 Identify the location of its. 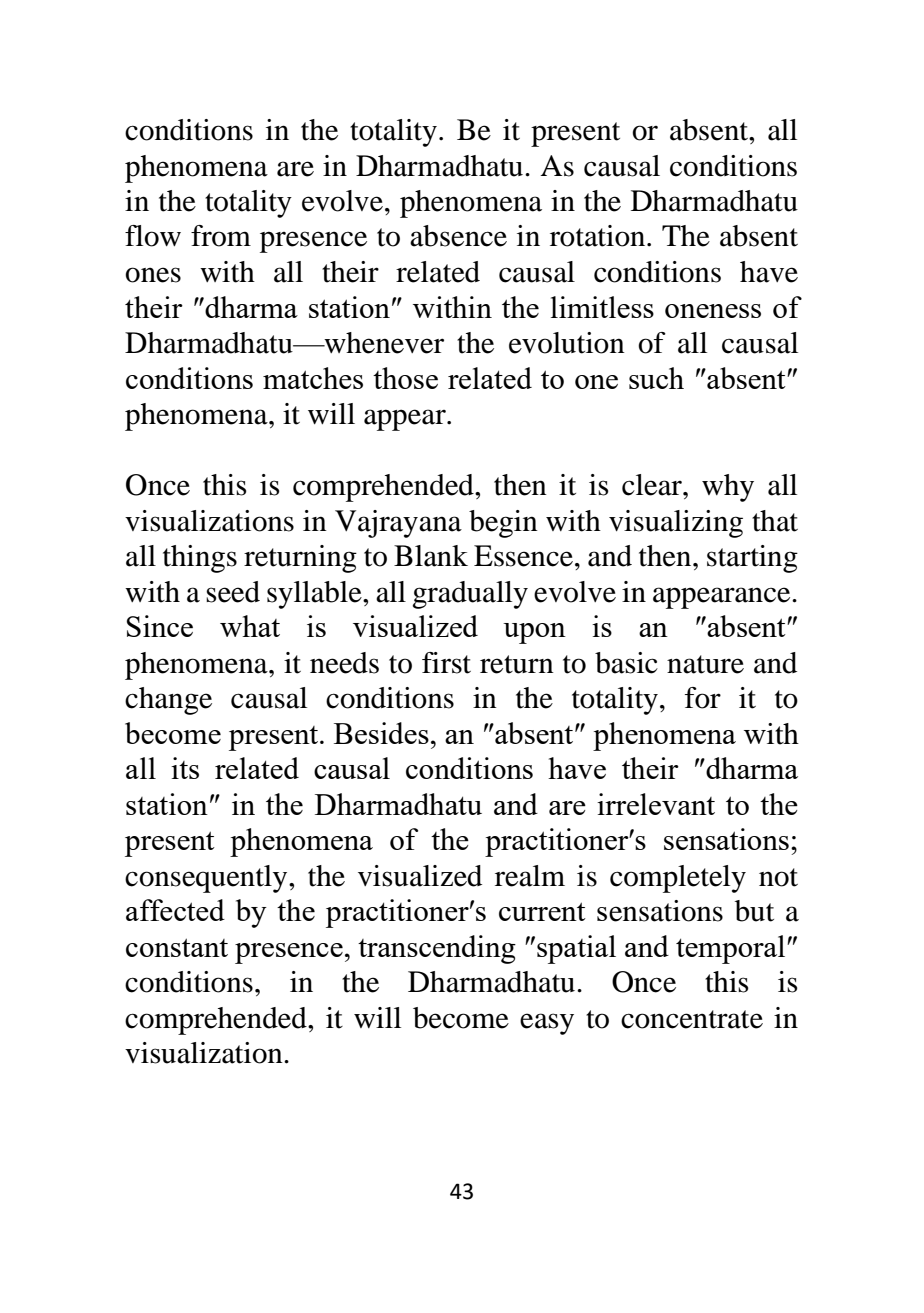
(185, 768).
